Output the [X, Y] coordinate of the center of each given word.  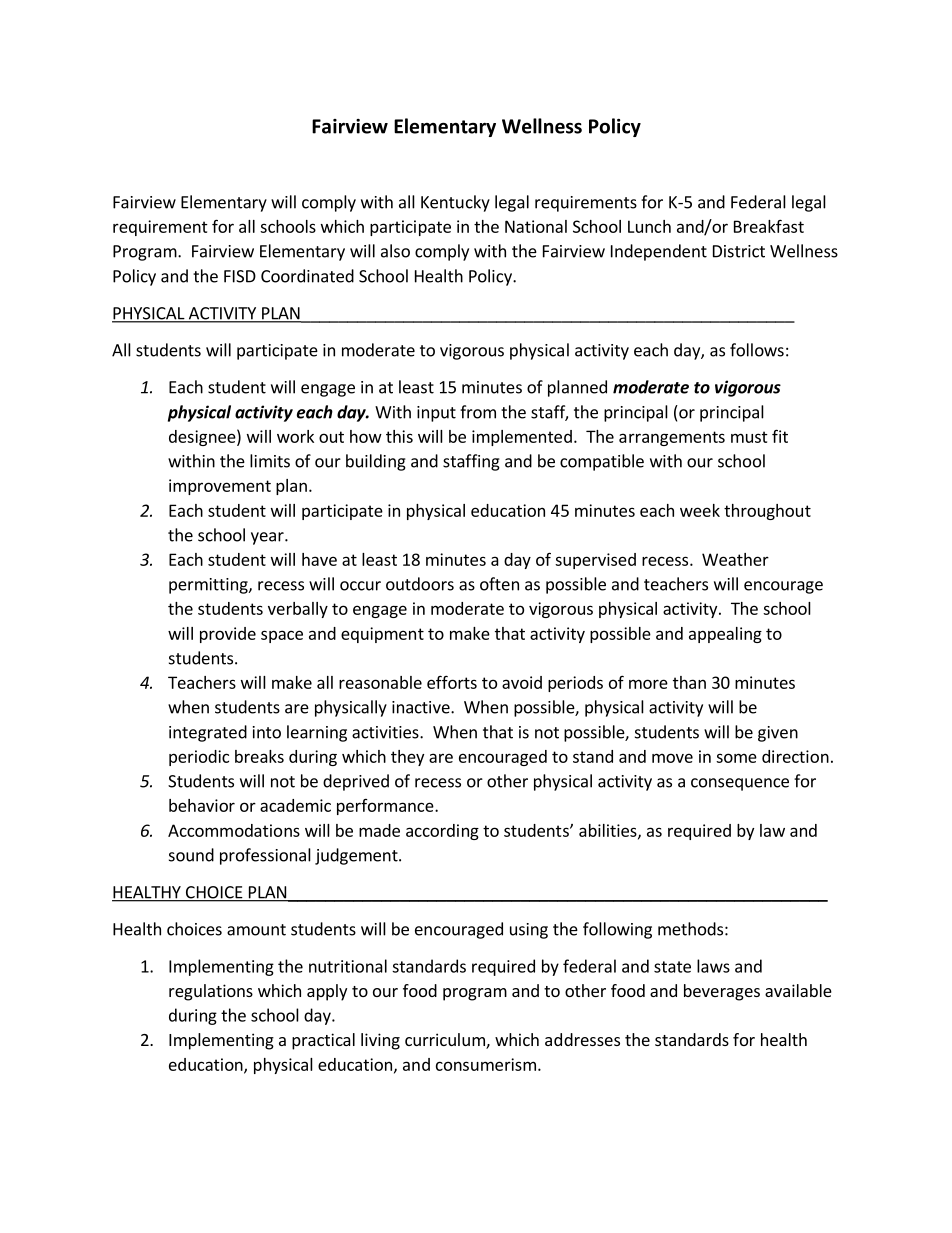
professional [265, 856]
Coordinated [307, 276]
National [536, 226]
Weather [735, 559]
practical [323, 1041]
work [295, 436]
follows [757, 350]
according [442, 832]
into [267, 732]
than [689, 682]
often [499, 584]
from [478, 412]
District [739, 251]
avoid [522, 682]
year [268, 538]
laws [713, 966]
